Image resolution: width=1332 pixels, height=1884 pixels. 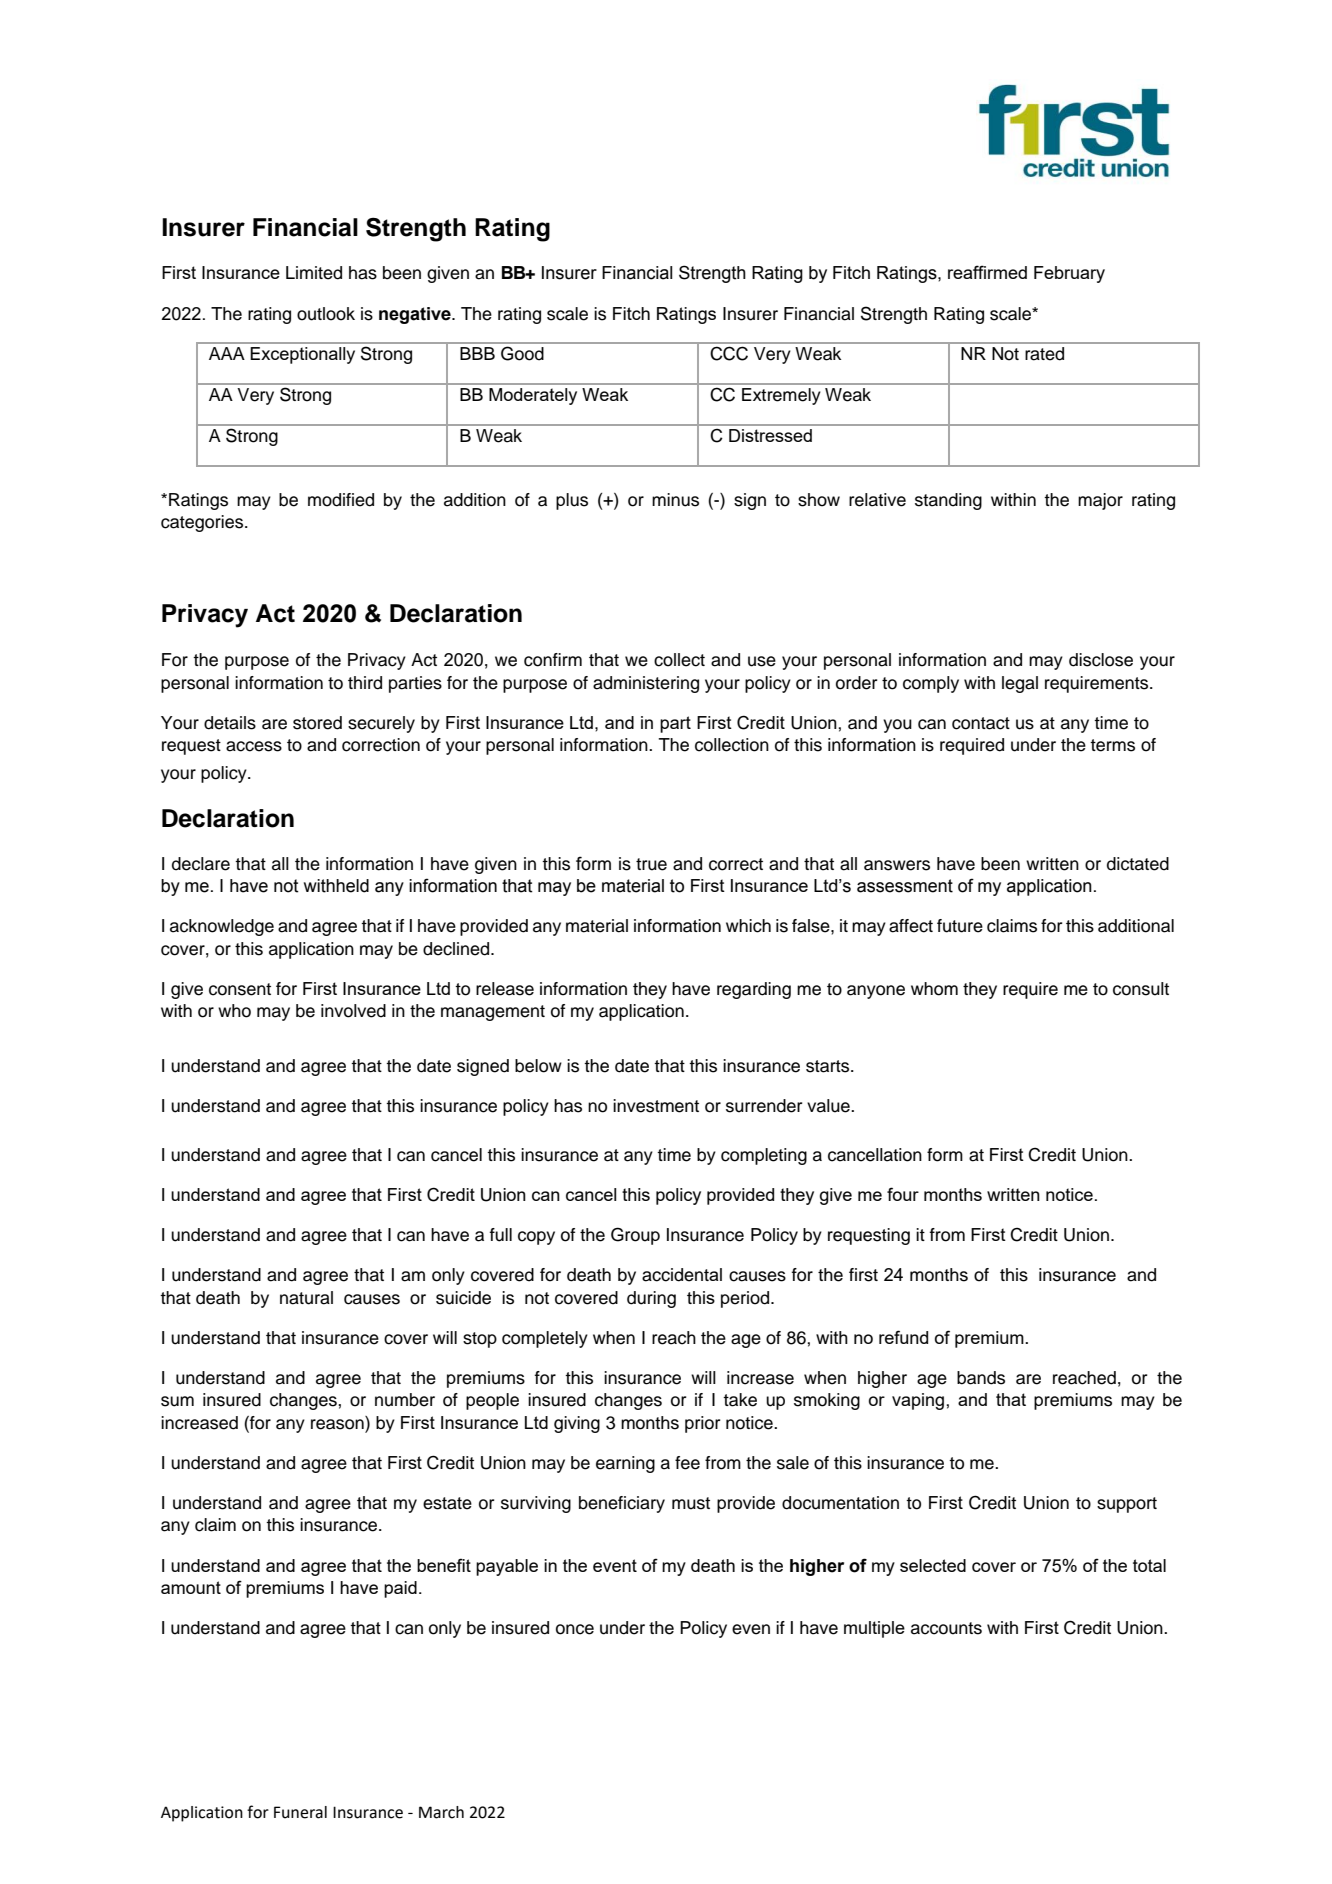 I want to click on once, so click(x=575, y=1629).
